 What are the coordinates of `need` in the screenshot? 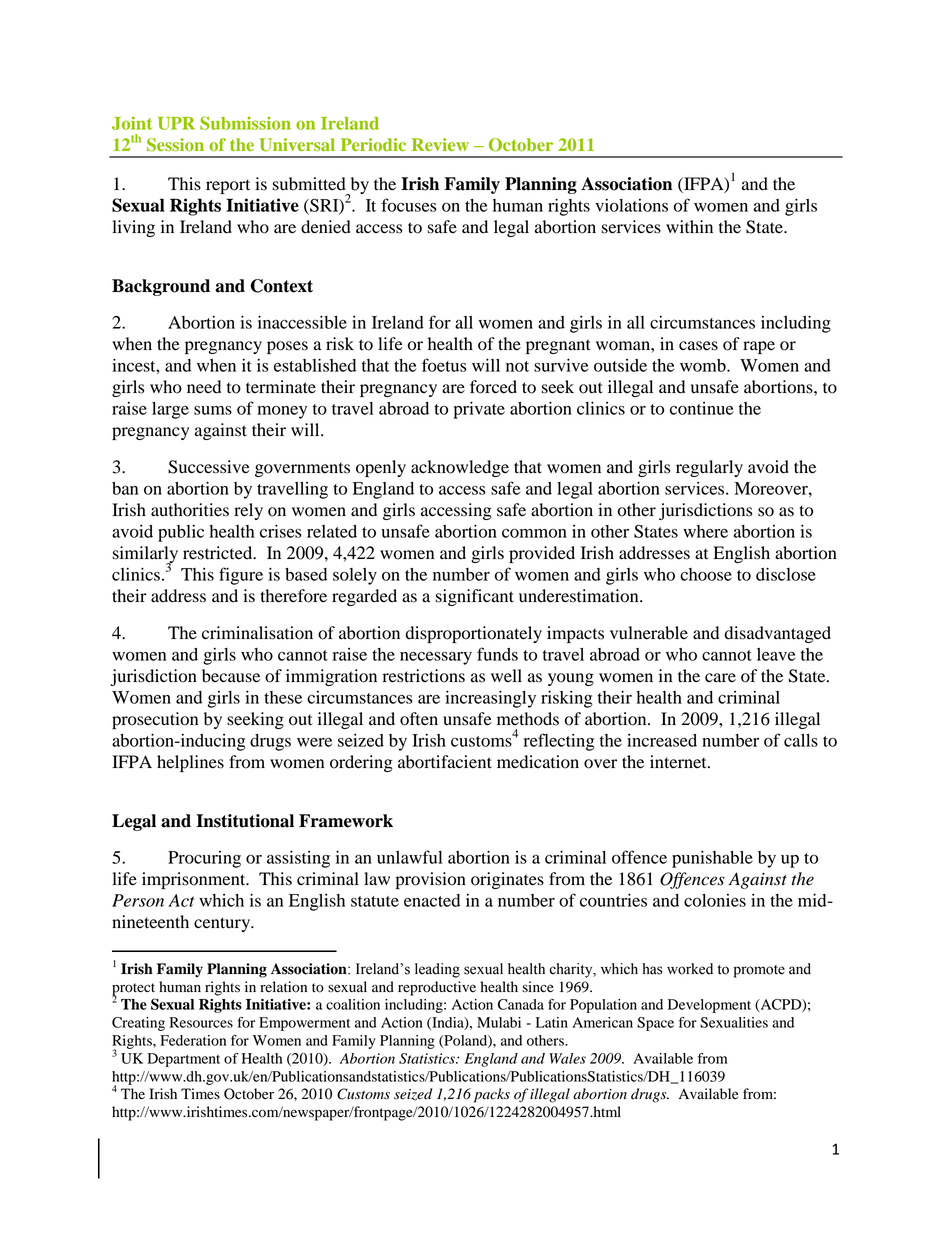 It's located at (204, 387).
